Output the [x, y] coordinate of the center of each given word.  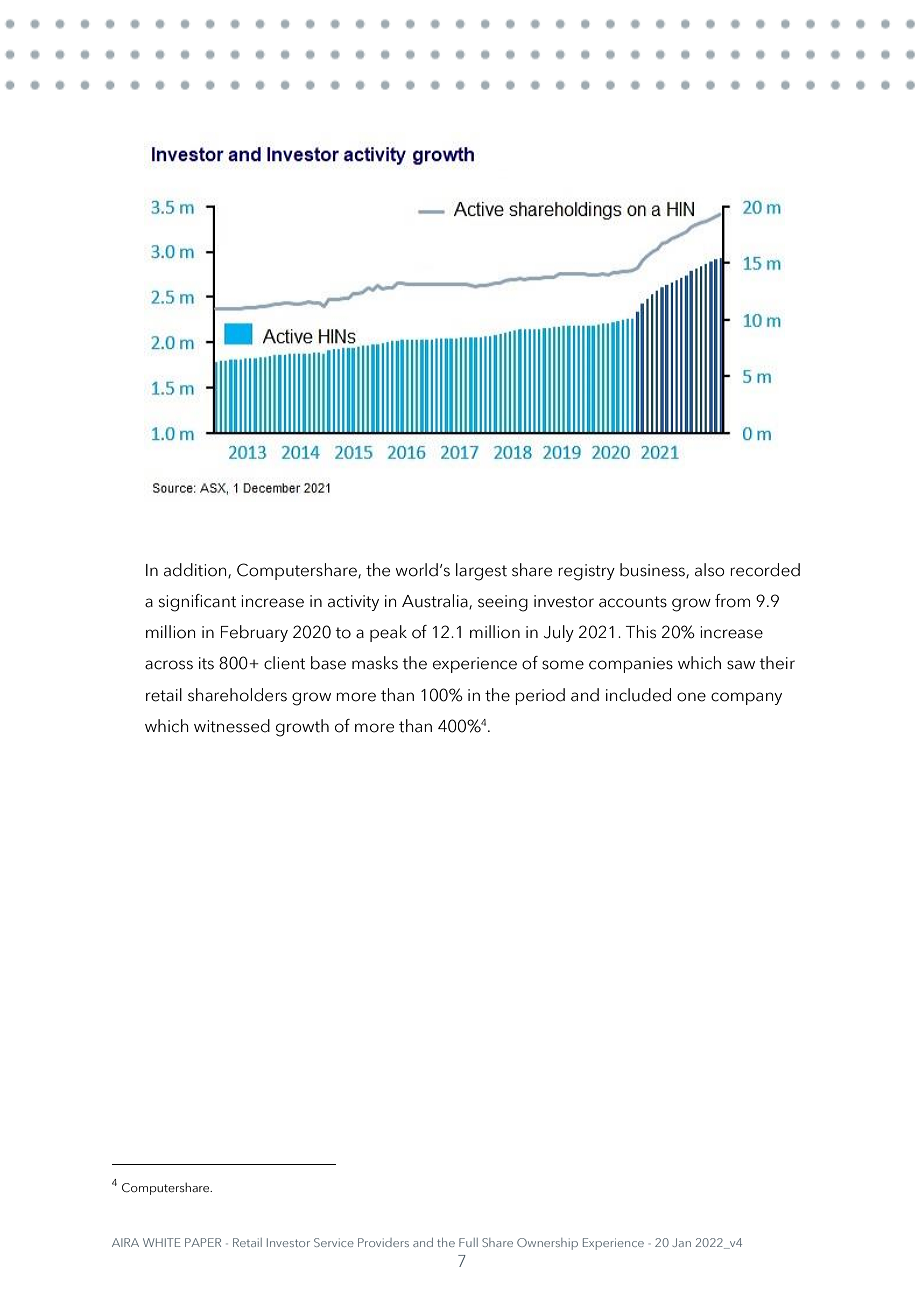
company [746, 698]
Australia [436, 601]
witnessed [232, 726]
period [540, 696]
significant [197, 603]
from [732, 601]
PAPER [203, 1242]
